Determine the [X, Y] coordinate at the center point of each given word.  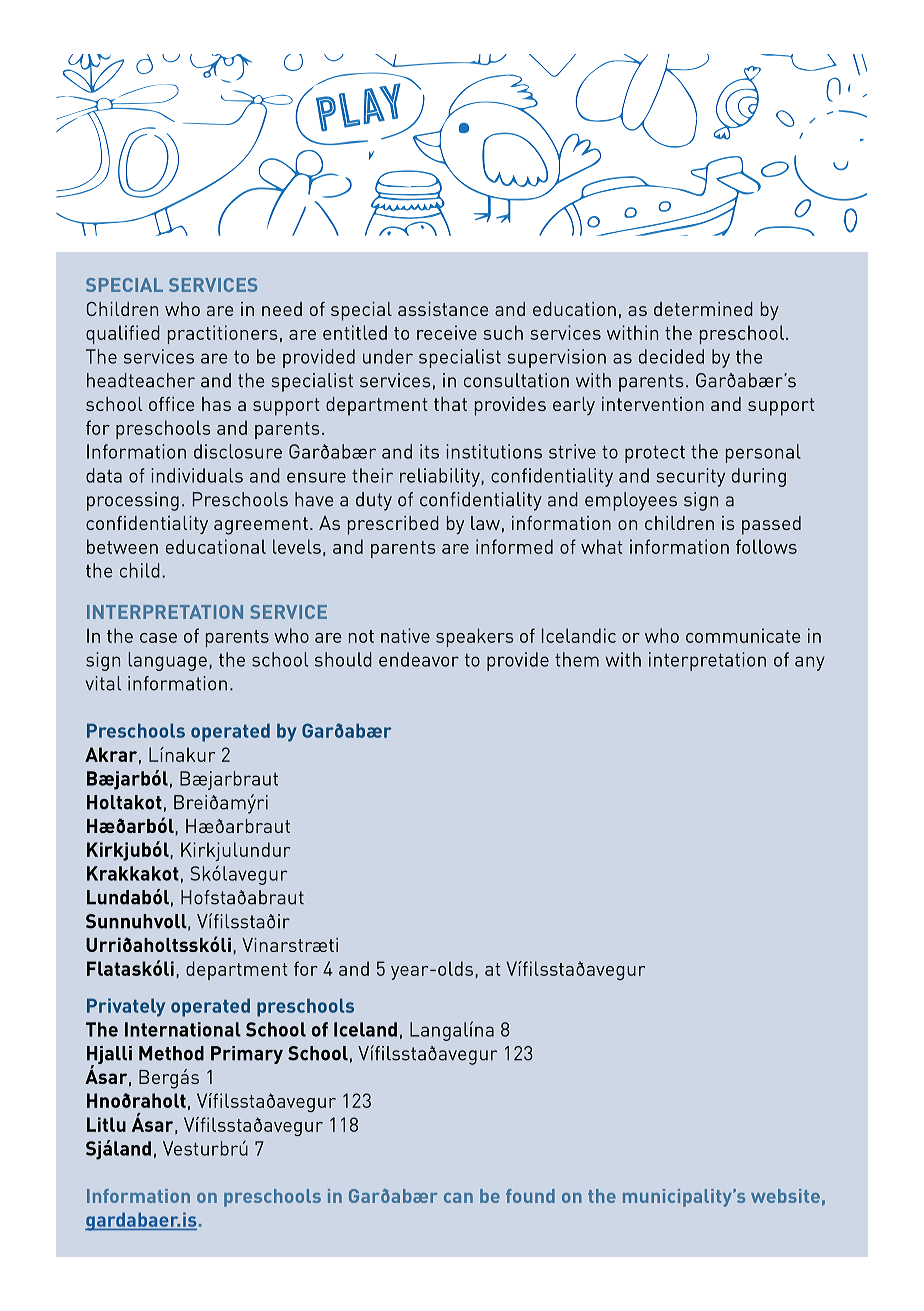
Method [171, 1053]
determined [703, 309]
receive [447, 332]
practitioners [223, 334]
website [785, 1196]
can [458, 1198]
